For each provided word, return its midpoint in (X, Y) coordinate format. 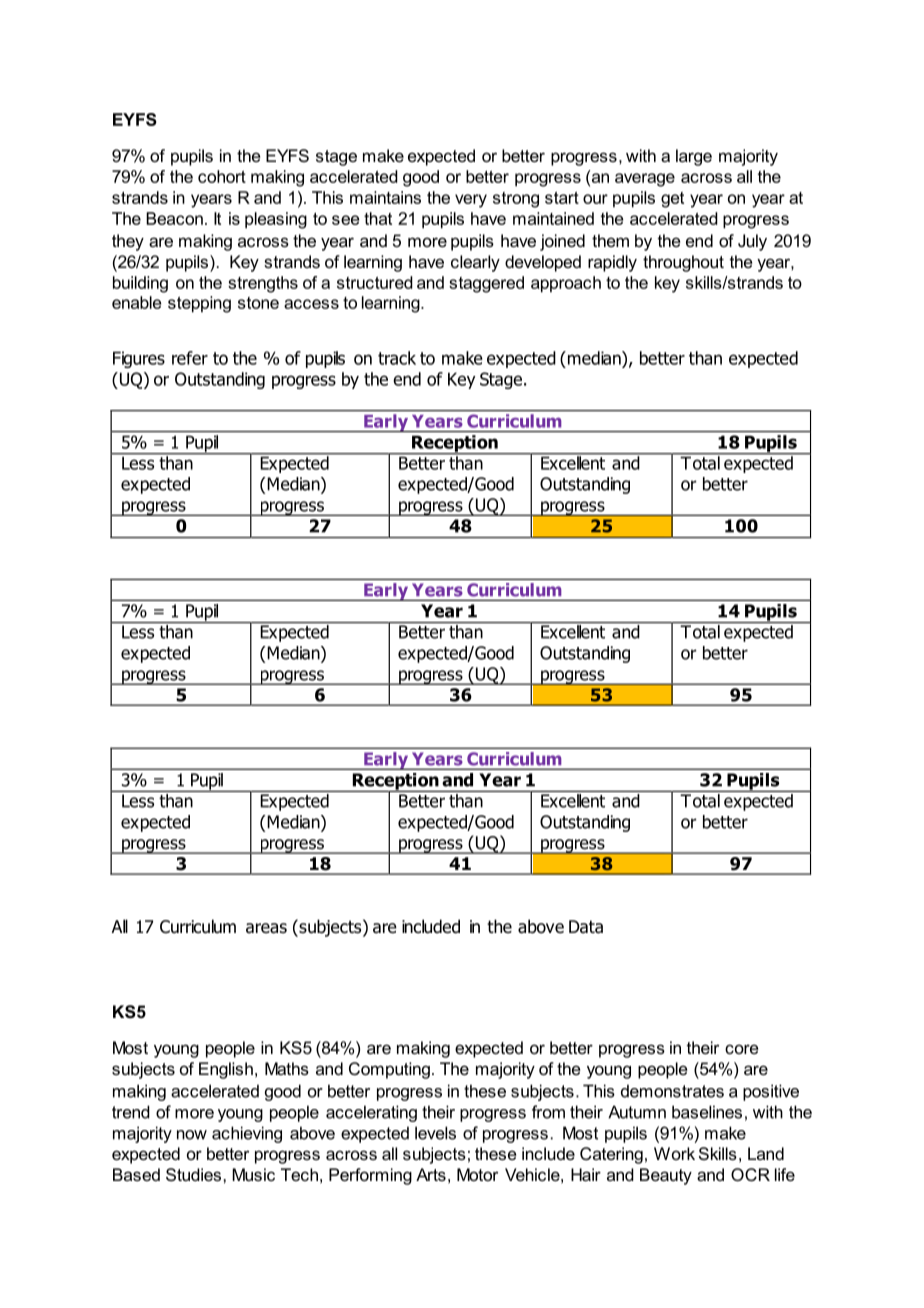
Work (674, 1153)
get (672, 200)
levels (435, 1133)
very (471, 201)
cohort (222, 176)
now (192, 1135)
